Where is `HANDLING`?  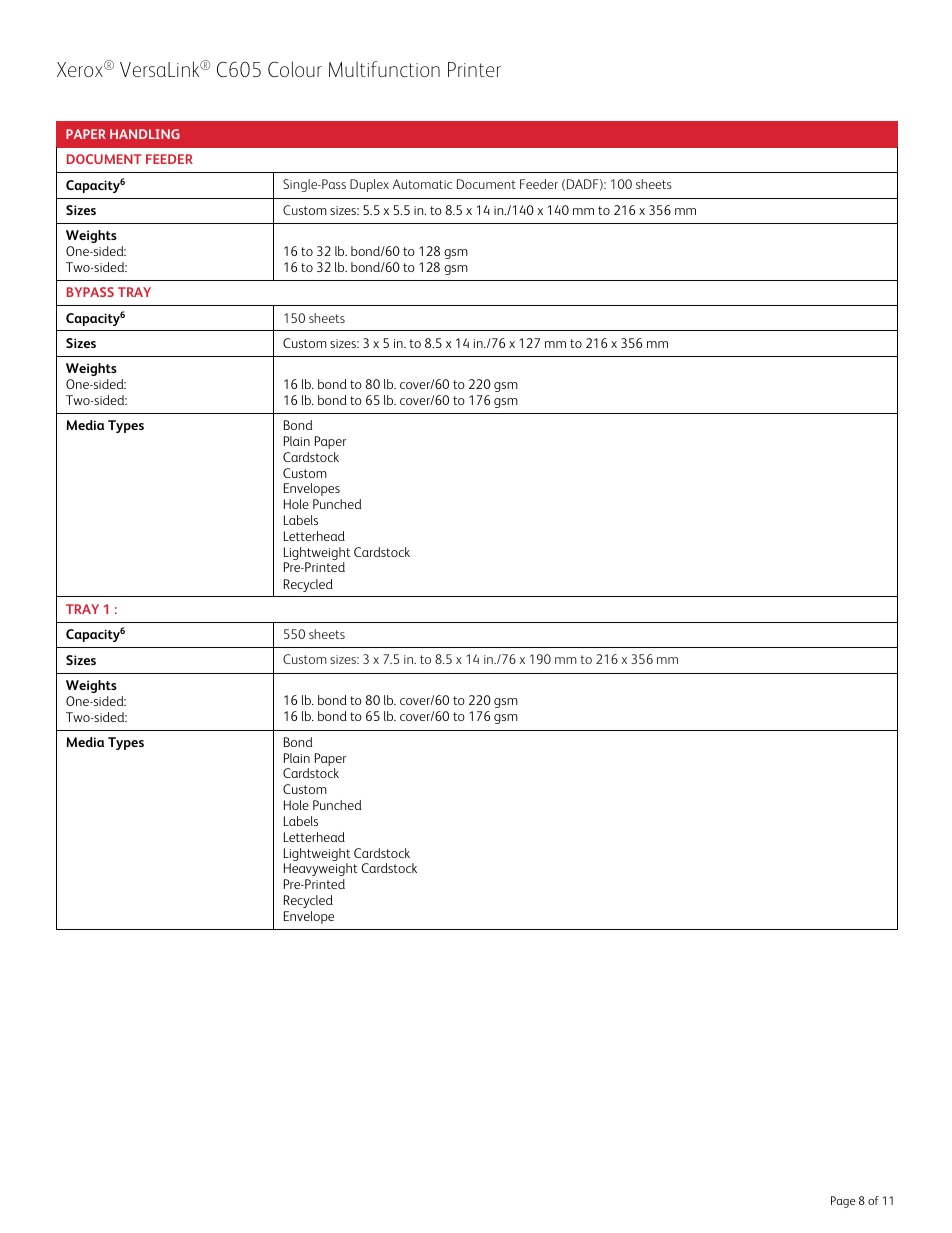 HANDLING is located at coordinates (145, 134).
